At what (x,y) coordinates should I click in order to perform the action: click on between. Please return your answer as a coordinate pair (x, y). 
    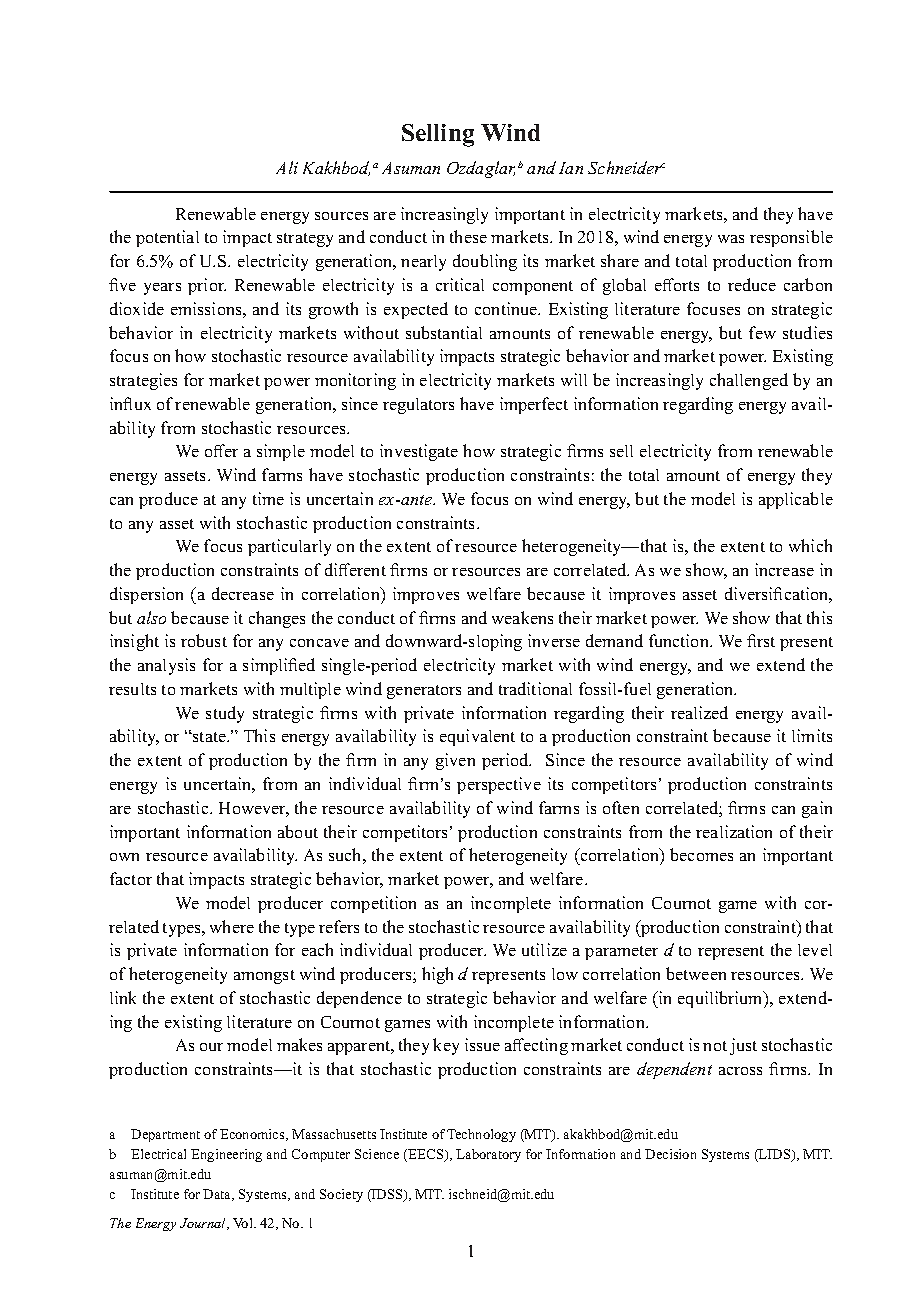
    Looking at the image, I should click on (696, 973).
